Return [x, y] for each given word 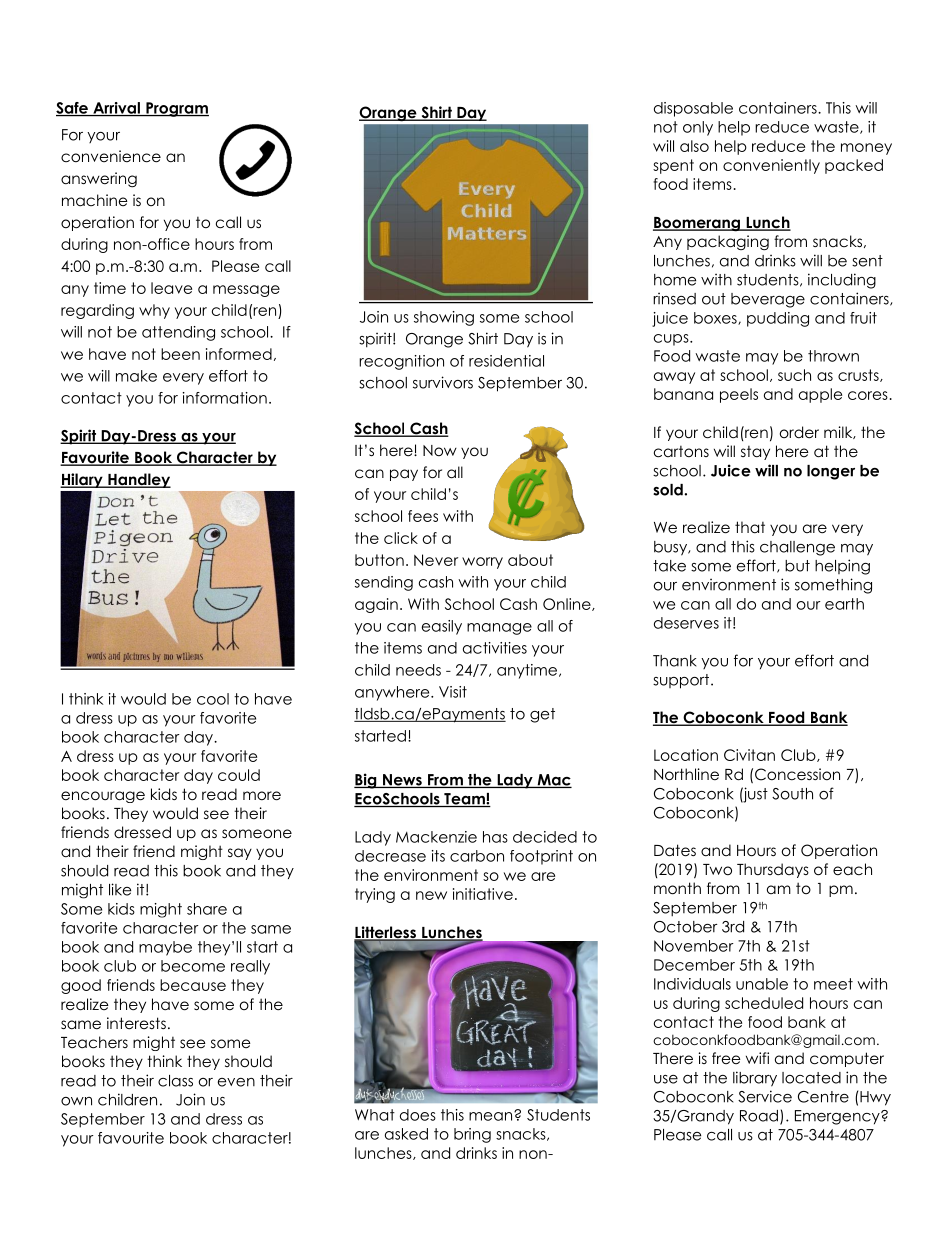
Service [765, 1096]
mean [492, 1116]
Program [176, 109]
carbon [477, 856]
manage [499, 629]
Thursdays [773, 870]
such [794, 375]
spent [673, 166]
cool [213, 699]
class [175, 1081]
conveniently [771, 166]
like [120, 889]
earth [844, 604]
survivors [443, 382]
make [136, 376]
